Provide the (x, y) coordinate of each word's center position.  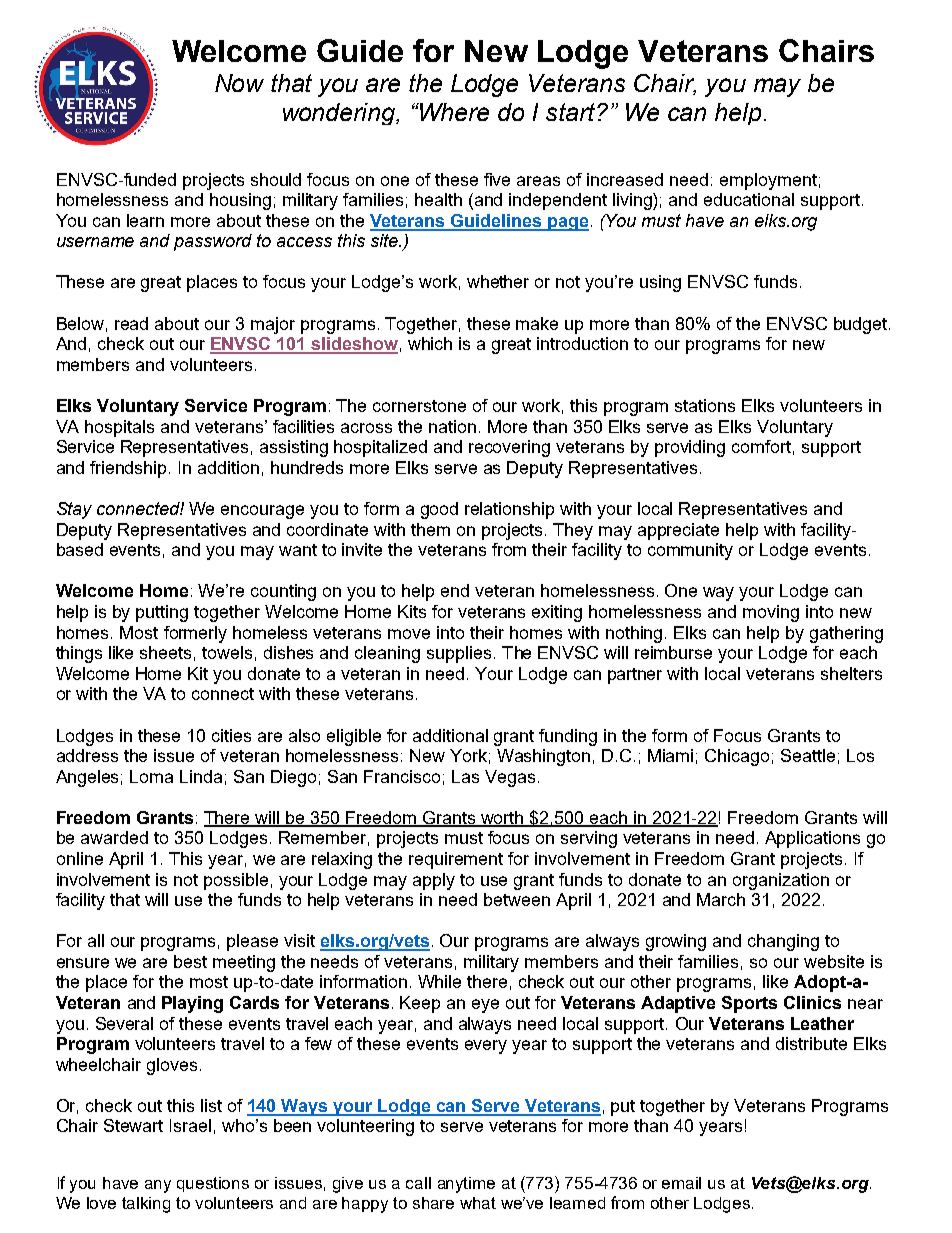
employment (768, 181)
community (690, 551)
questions (213, 1184)
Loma (151, 776)
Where (453, 112)
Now (239, 83)
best (190, 961)
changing (783, 942)
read (131, 323)
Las (465, 776)
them (430, 529)
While (439, 981)
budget (860, 325)
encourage (262, 512)
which (430, 343)
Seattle (808, 755)
